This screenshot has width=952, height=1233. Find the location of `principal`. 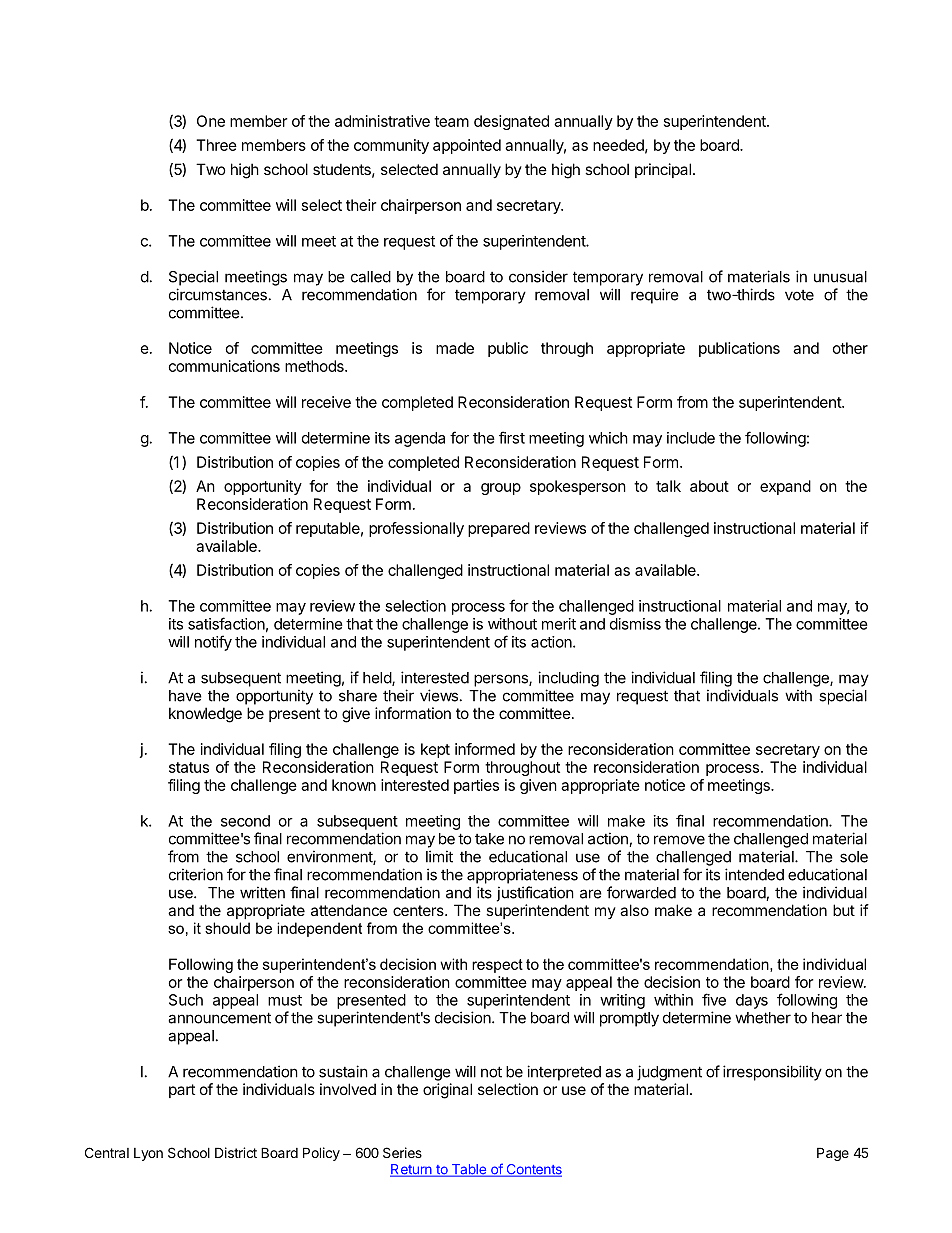

principal is located at coordinates (663, 170).
